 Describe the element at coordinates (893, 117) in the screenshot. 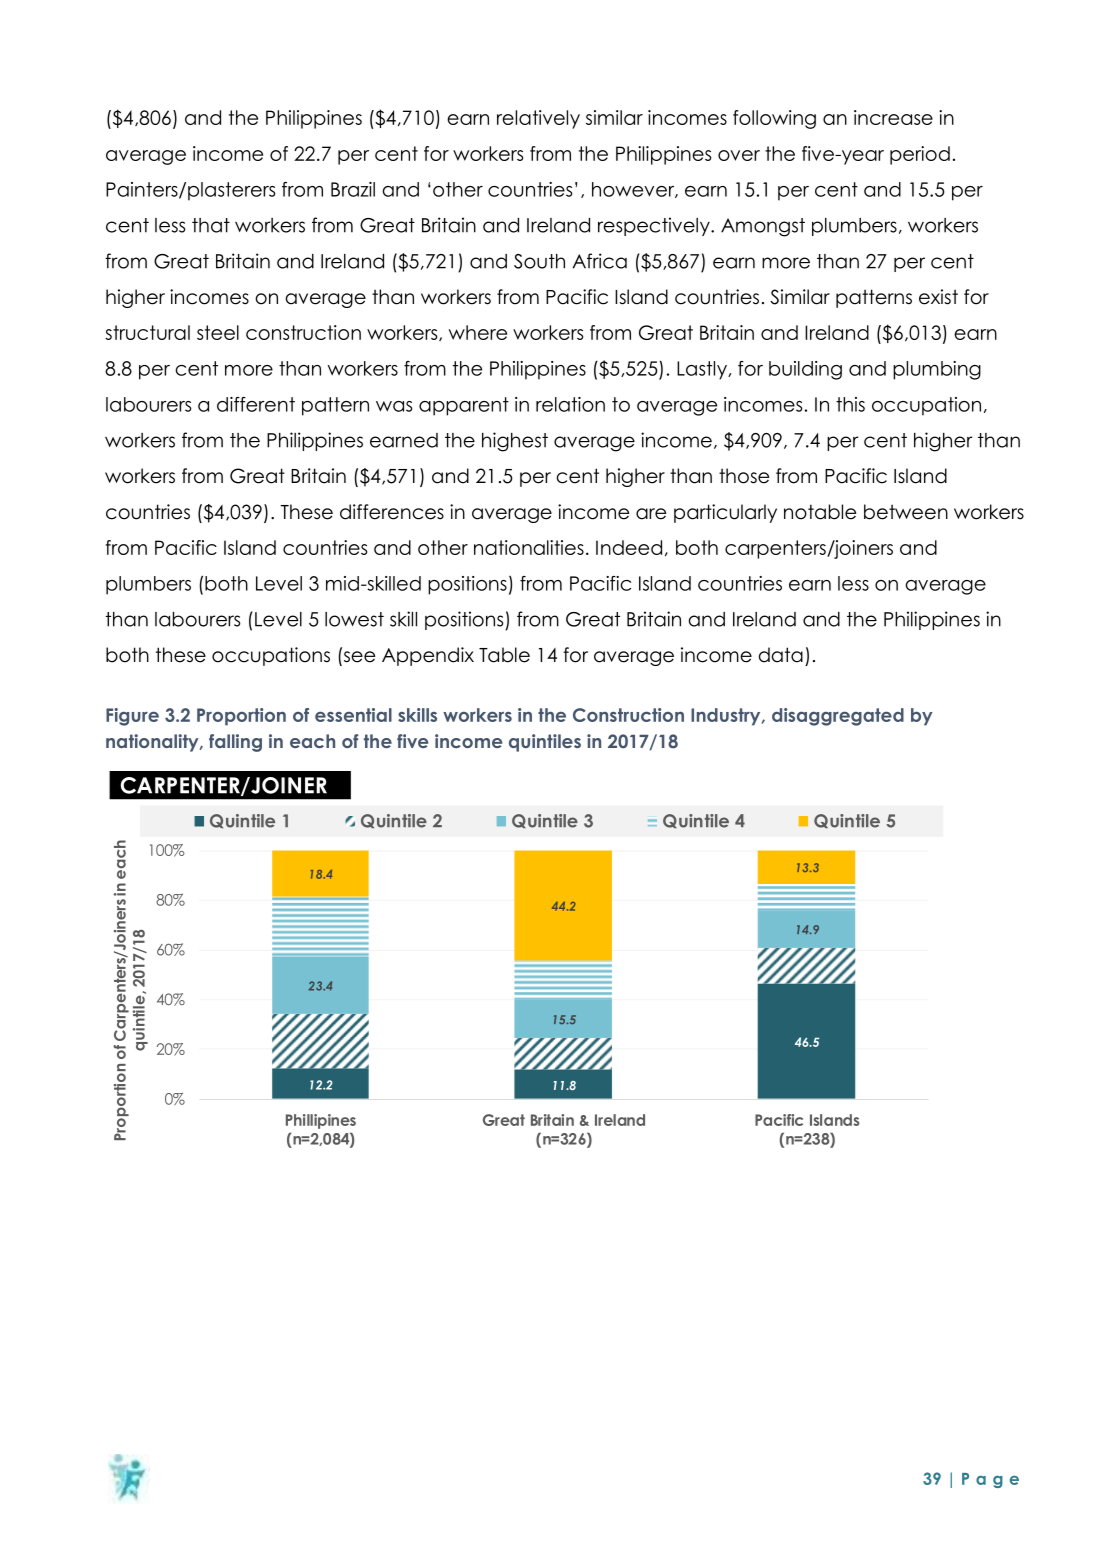

I see `increase` at that location.
